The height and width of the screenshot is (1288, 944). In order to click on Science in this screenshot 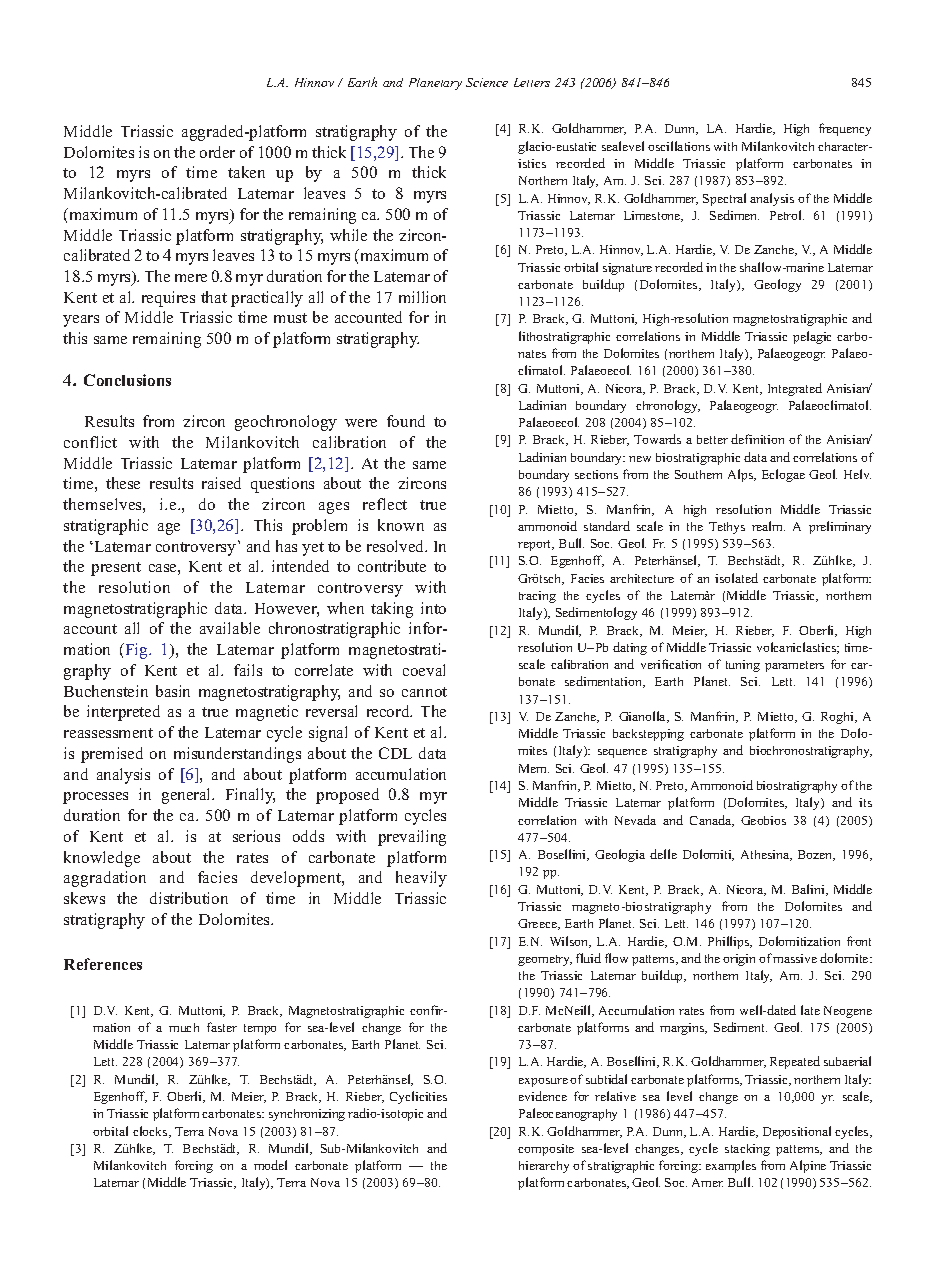, I will do `click(487, 82)`.
